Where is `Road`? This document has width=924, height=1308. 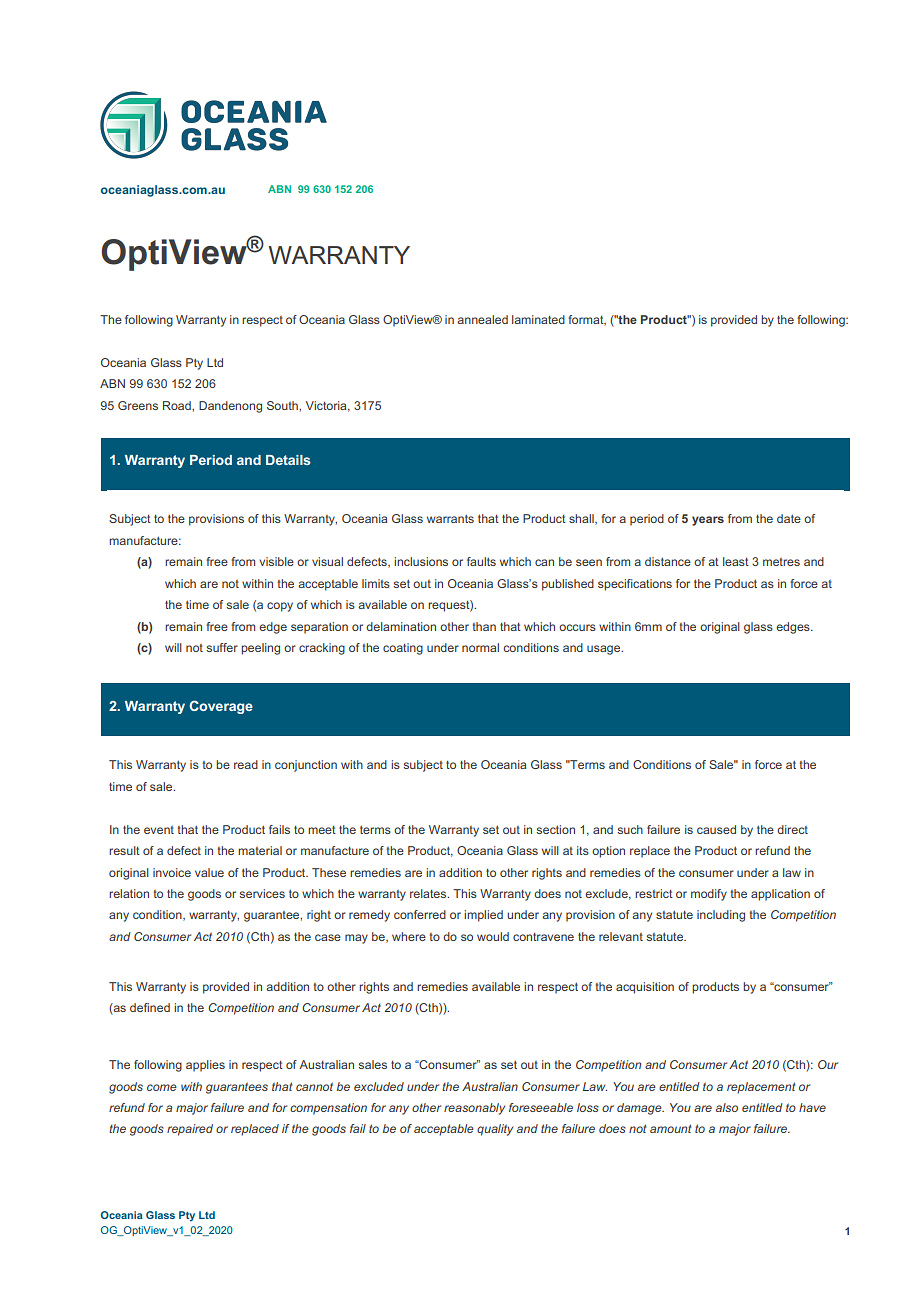 Road is located at coordinates (178, 405).
